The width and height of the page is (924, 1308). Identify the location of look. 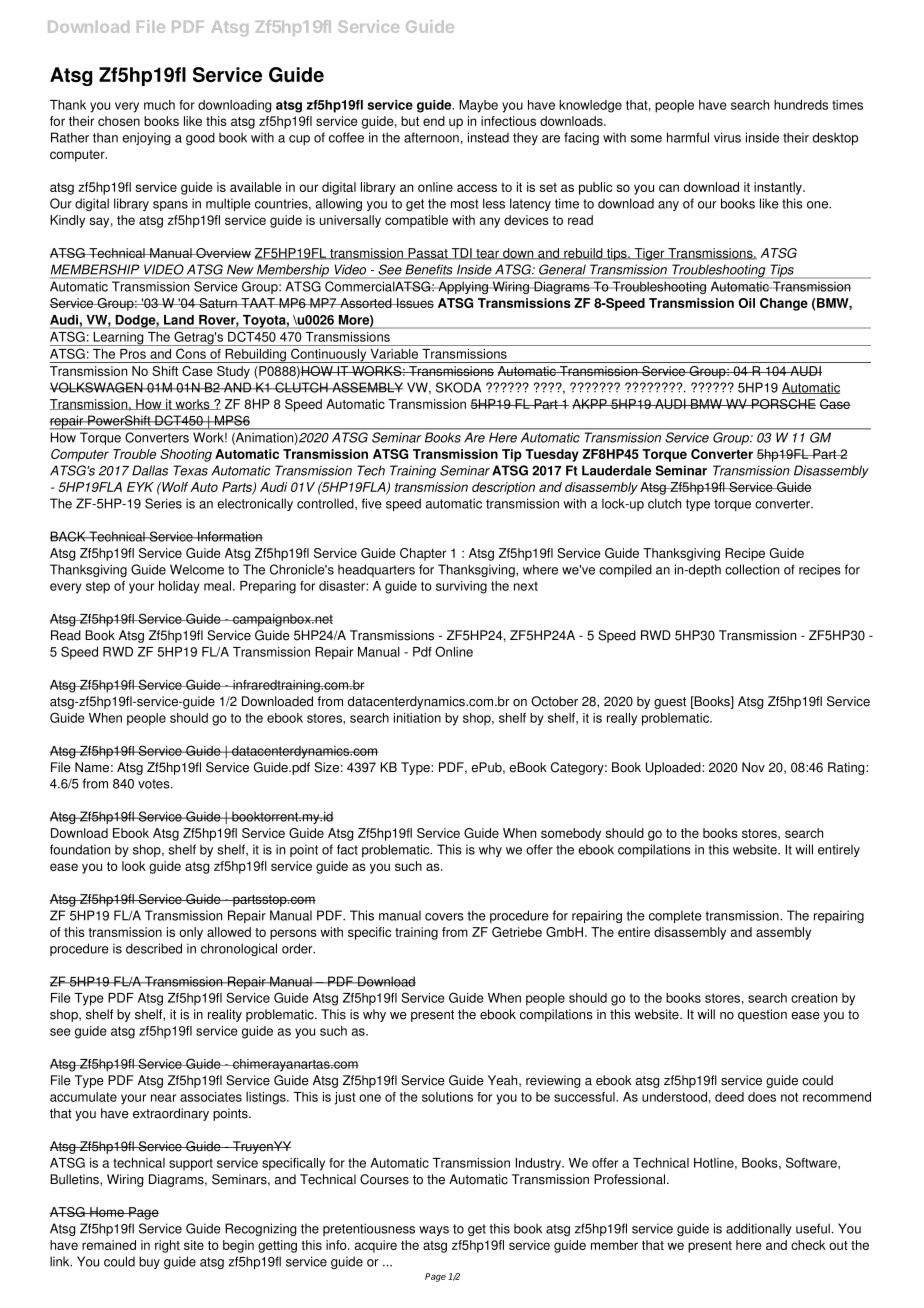
(134, 866).
